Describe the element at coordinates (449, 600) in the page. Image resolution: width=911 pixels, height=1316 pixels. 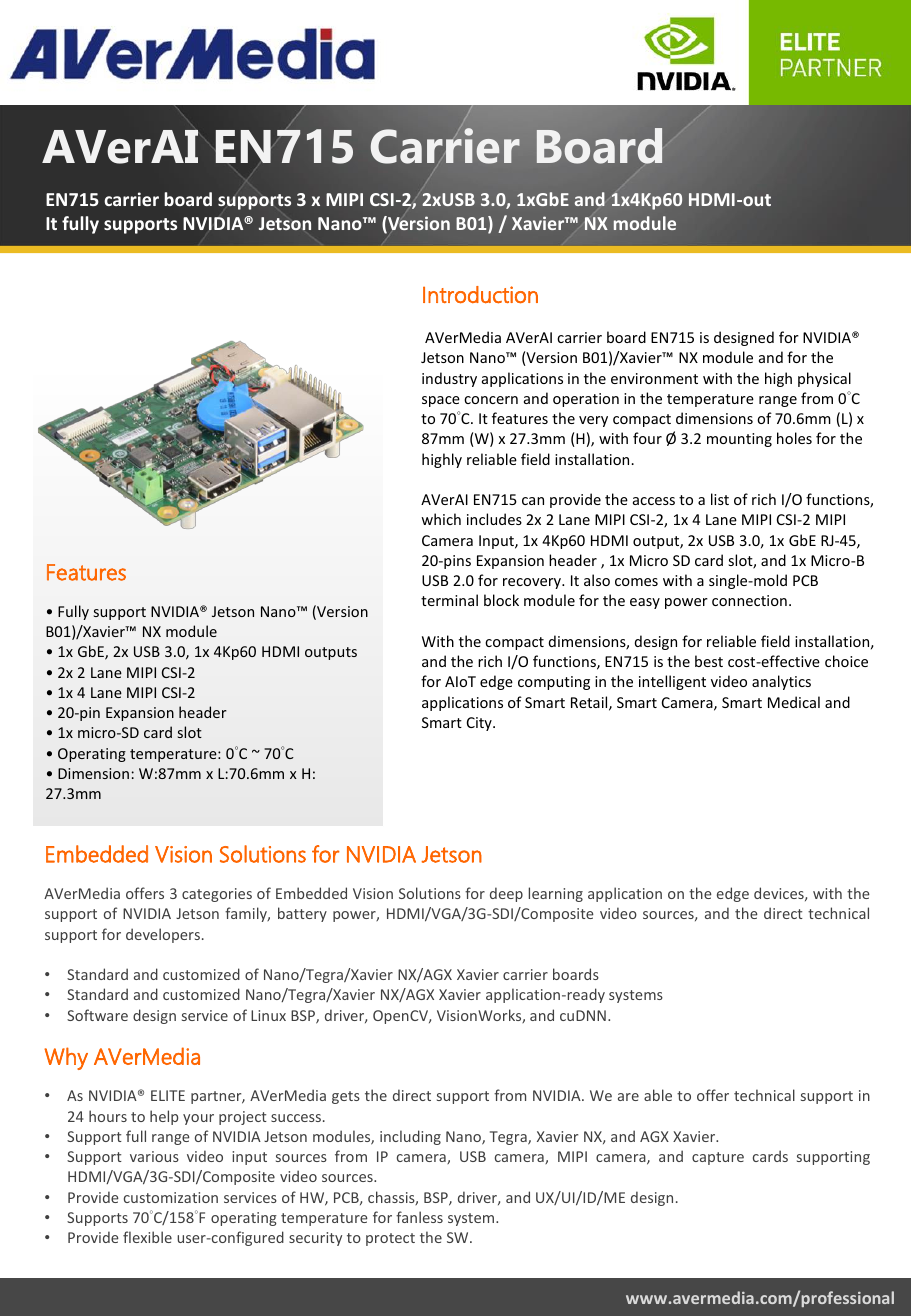
I see `terminal` at that location.
